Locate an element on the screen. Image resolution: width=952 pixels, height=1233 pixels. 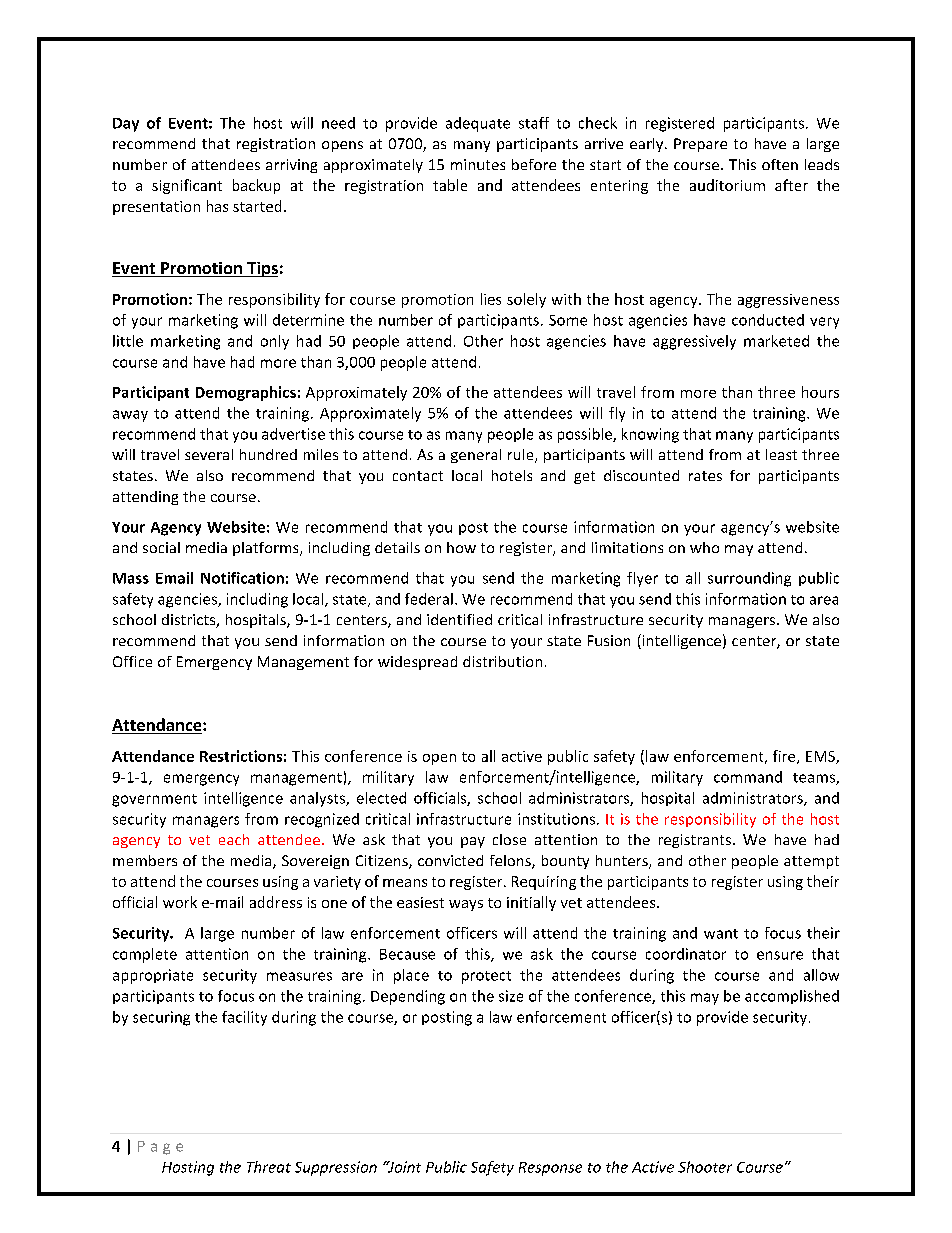
often is located at coordinates (780, 164).
